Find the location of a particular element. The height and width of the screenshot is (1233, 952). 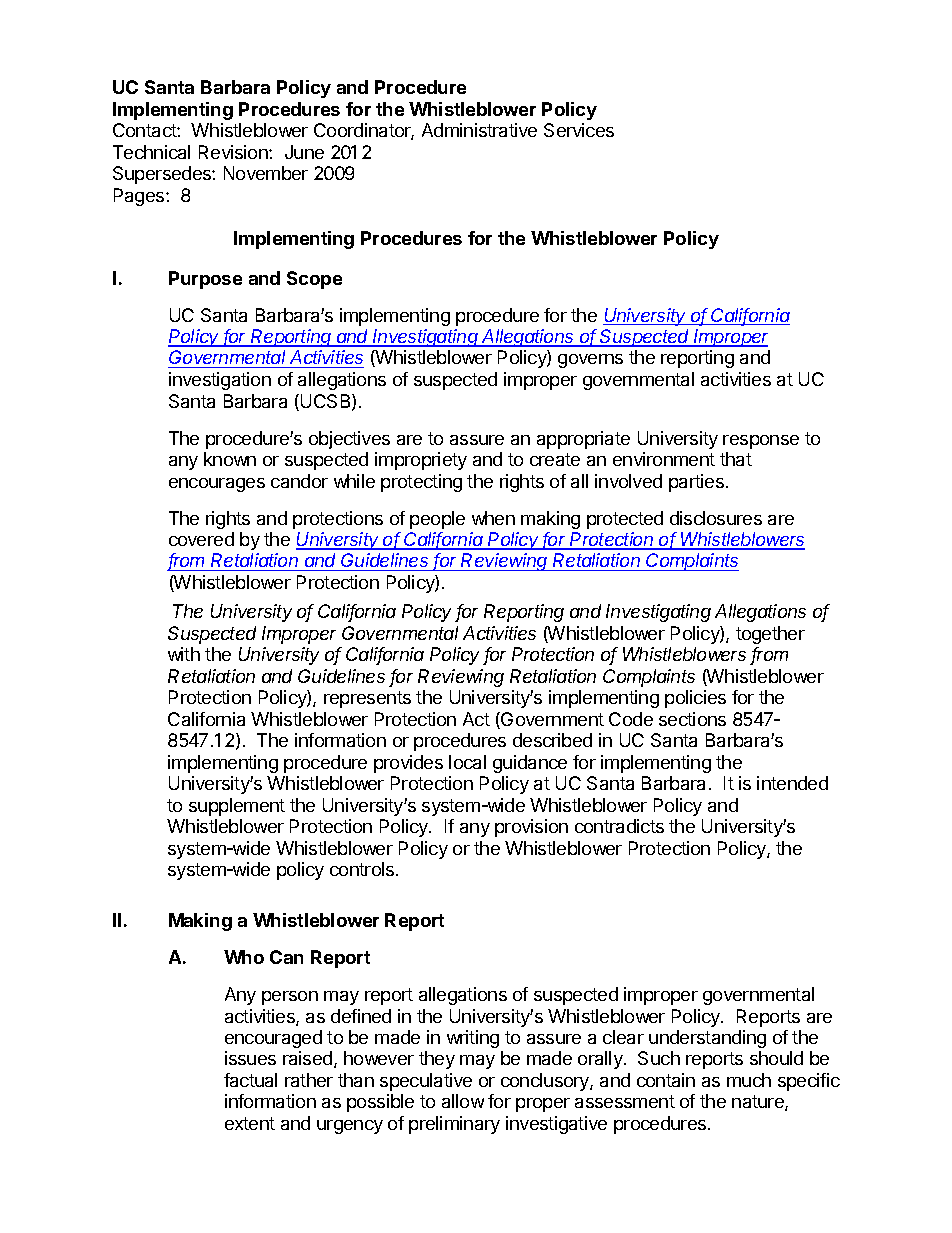

Services is located at coordinates (579, 130).
